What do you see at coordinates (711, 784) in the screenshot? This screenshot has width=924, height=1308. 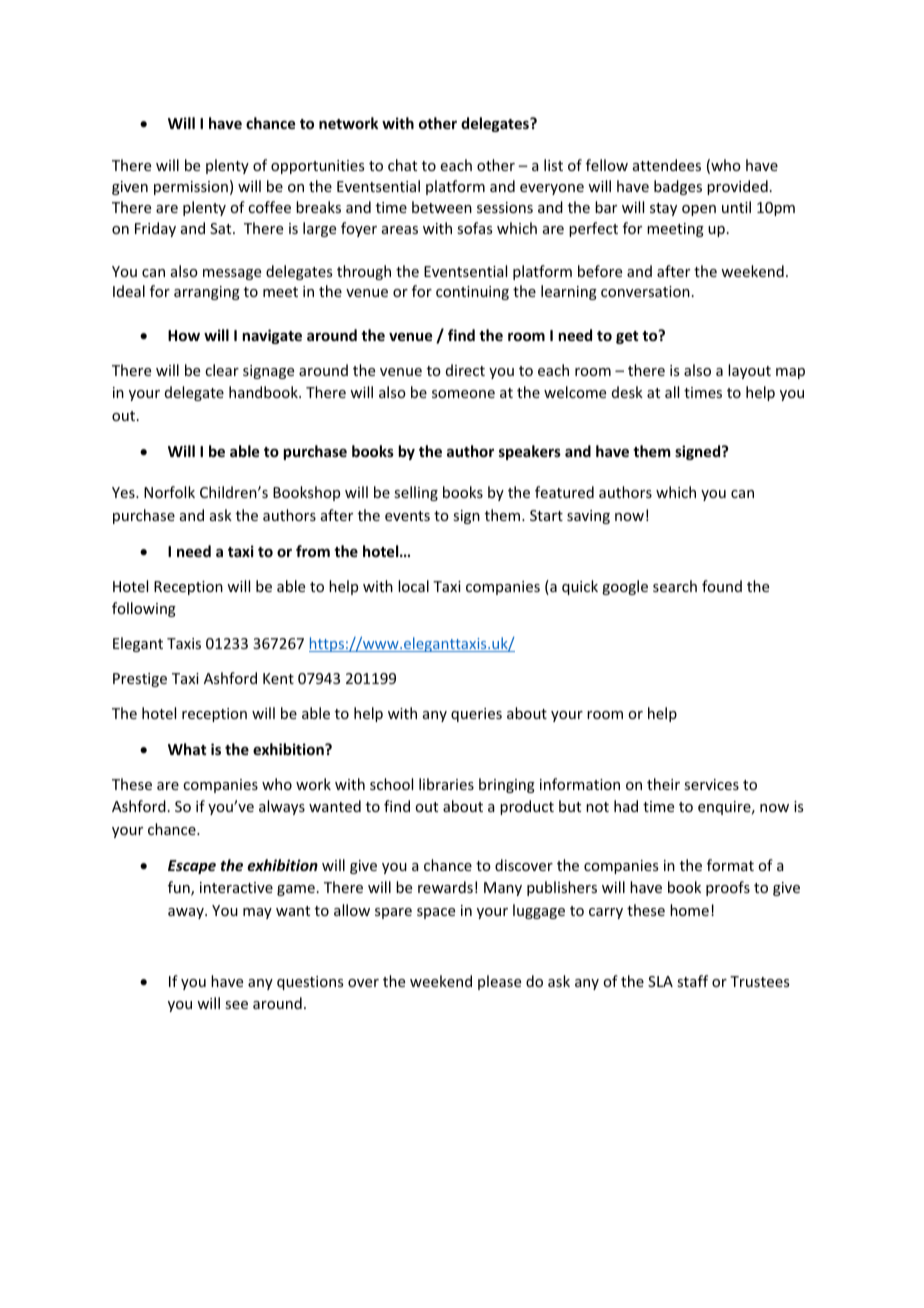 I see `services` at bounding box center [711, 784].
